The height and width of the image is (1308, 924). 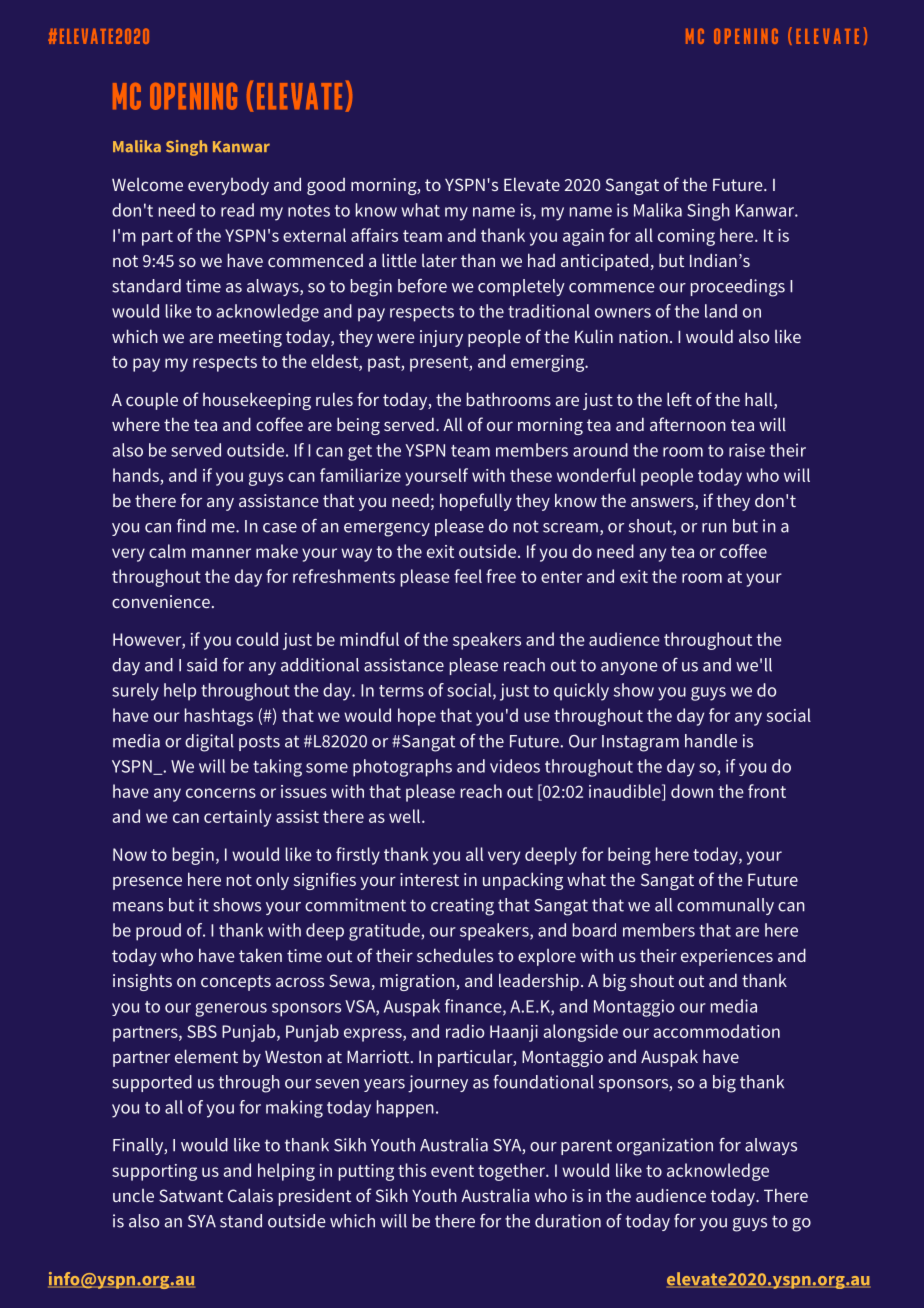 I want to click on afternoon, so click(x=688, y=424).
